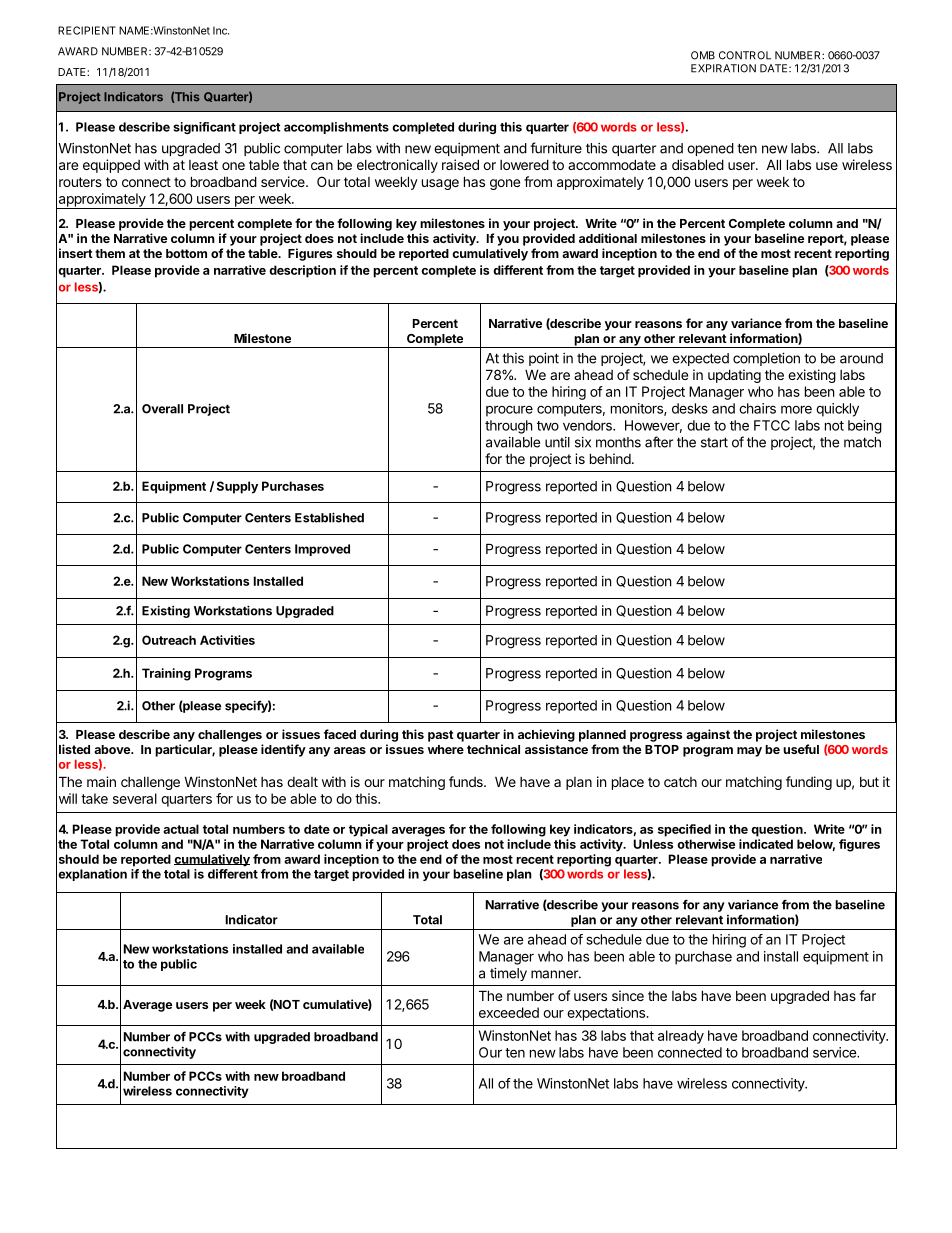  I want to click on point, so click(544, 359).
